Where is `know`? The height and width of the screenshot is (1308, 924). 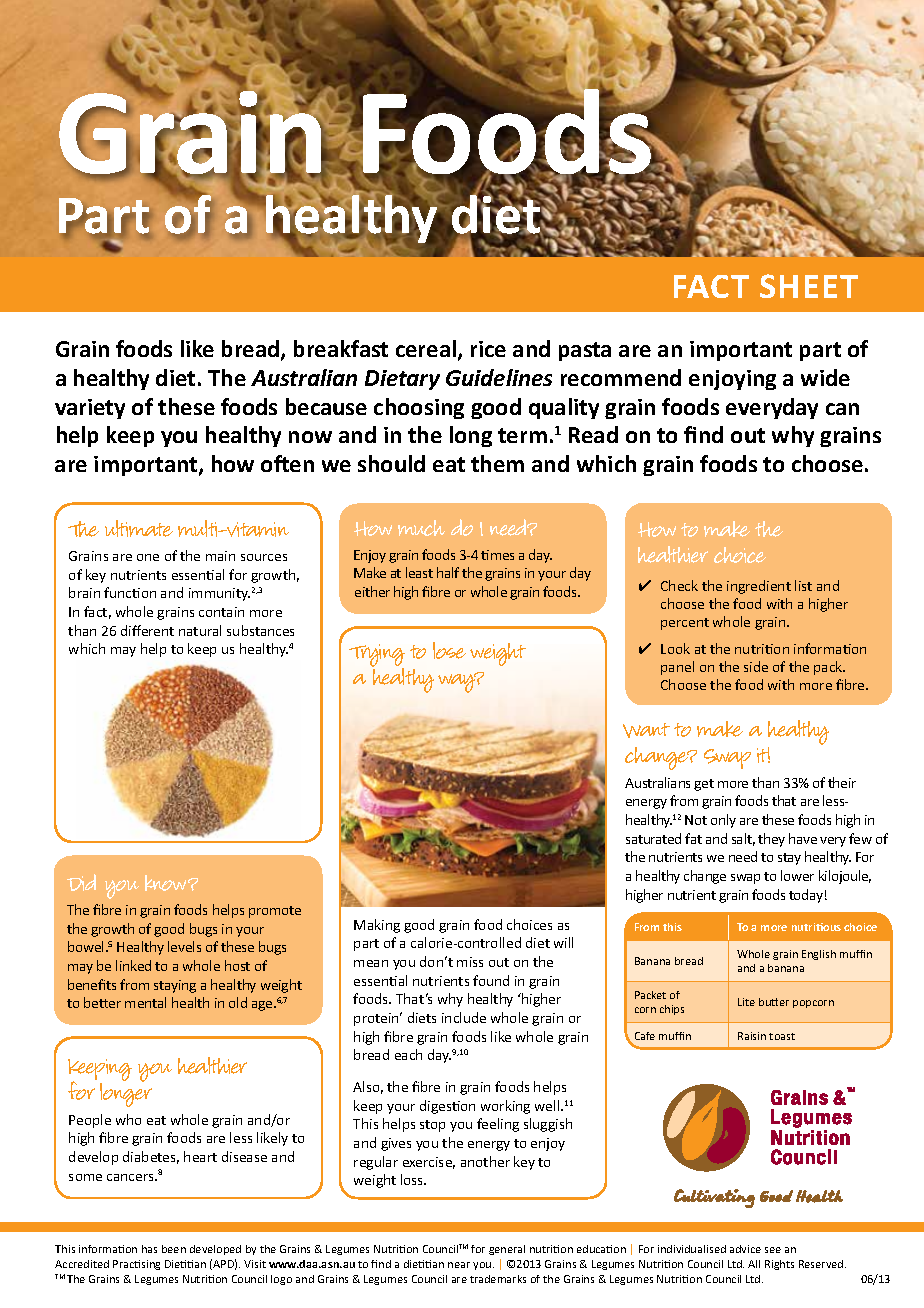
know is located at coordinates (167, 883).
